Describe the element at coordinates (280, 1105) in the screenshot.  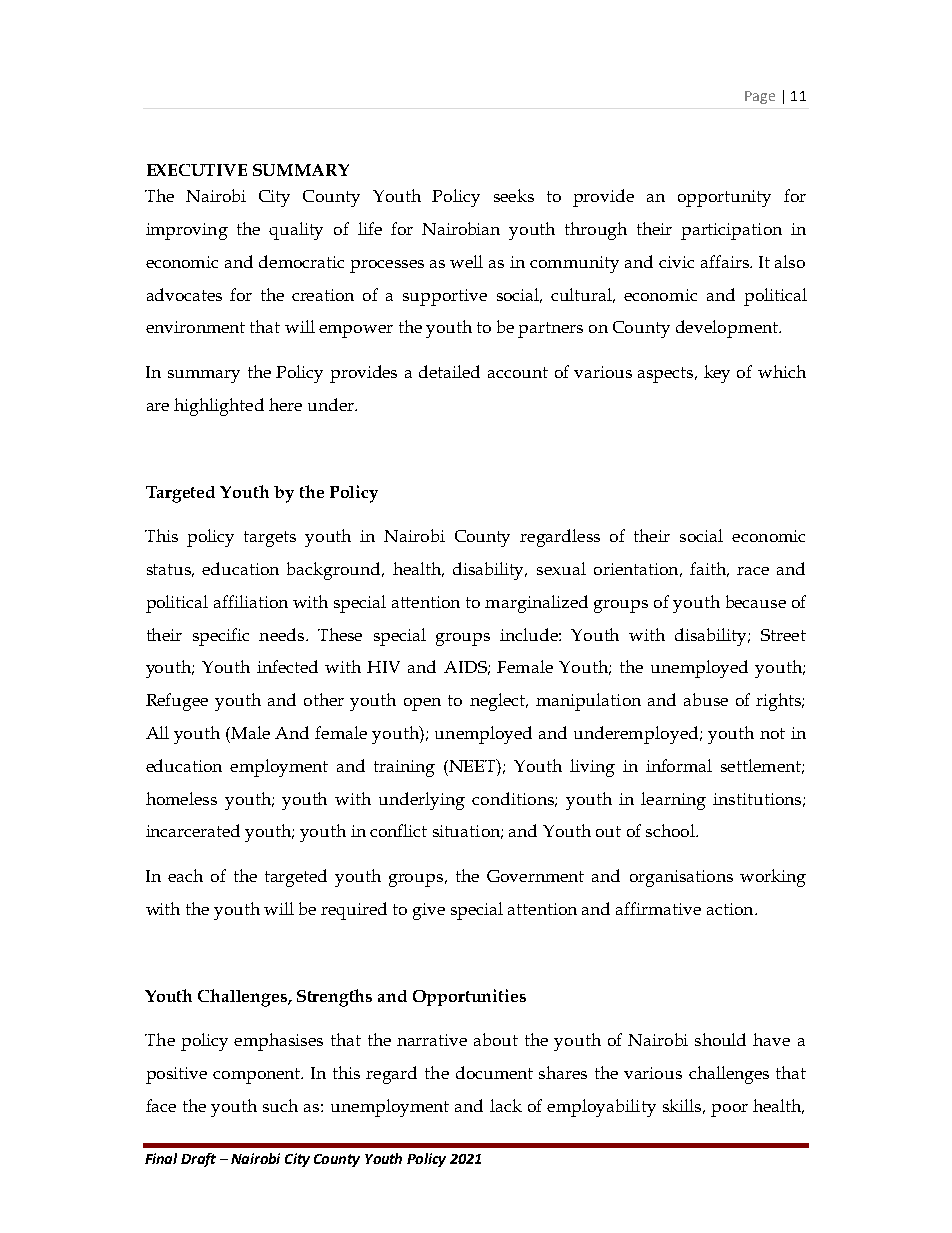
I see `such` at that location.
